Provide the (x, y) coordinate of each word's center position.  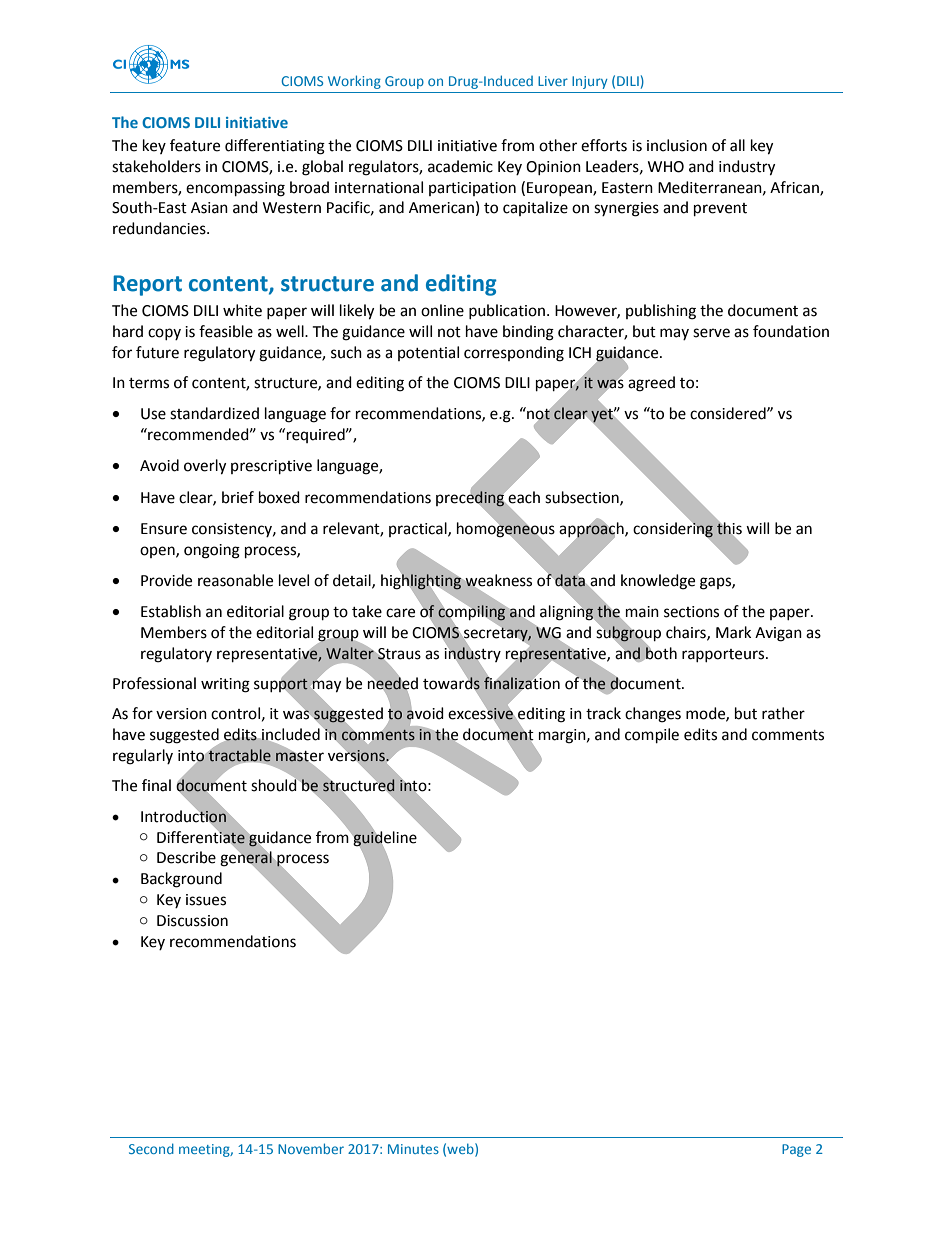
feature (195, 145)
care (400, 613)
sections (691, 612)
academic (460, 166)
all (737, 145)
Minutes (413, 1149)
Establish (171, 611)
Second (151, 1148)
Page (796, 1150)
